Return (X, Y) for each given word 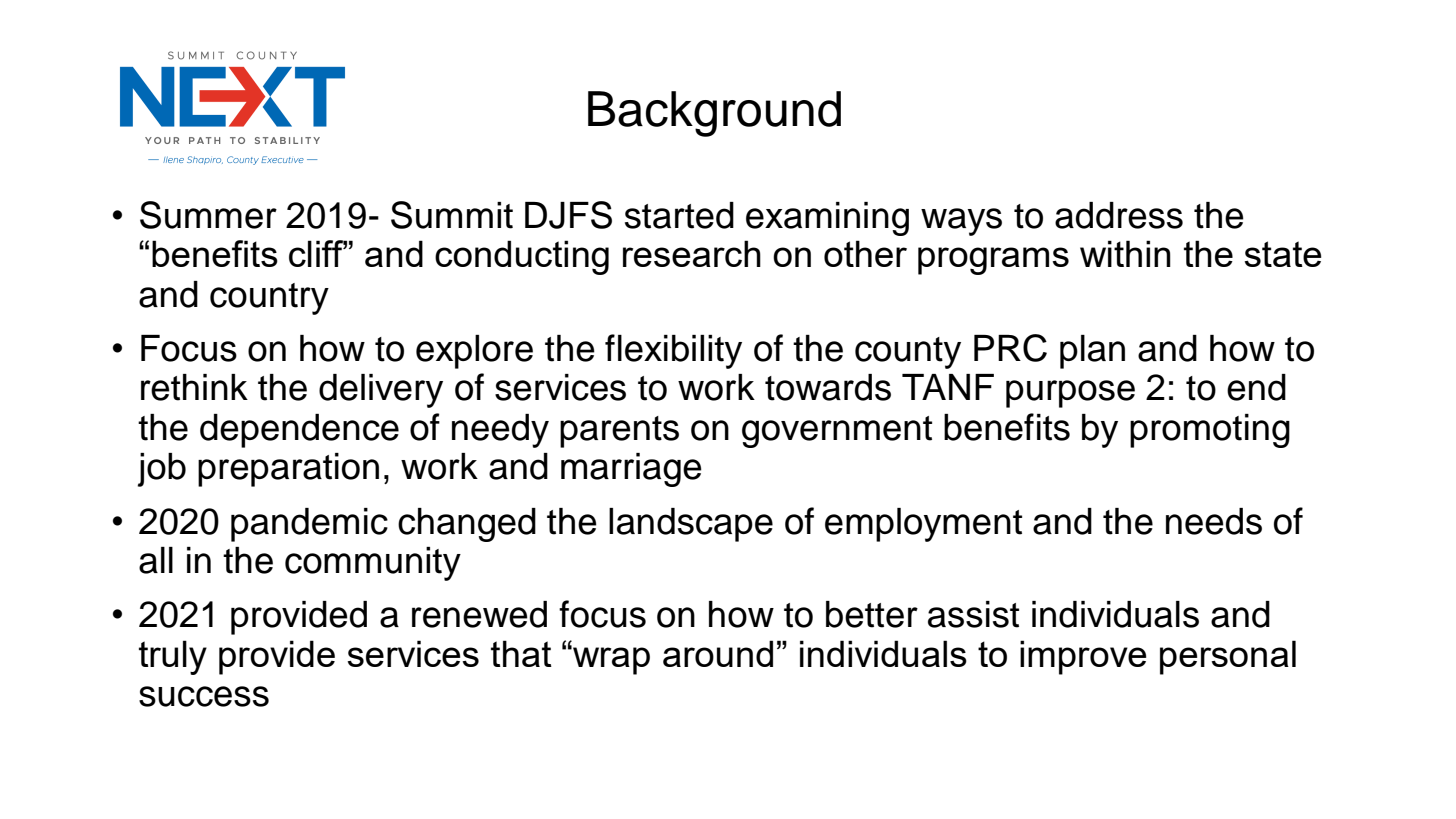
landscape (691, 525)
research (692, 253)
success (204, 696)
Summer (208, 215)
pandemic (309, 525)
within (1125, 253)
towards (828, 387)
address (1119, 215)
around (718, 653)
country (269, 299)
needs (1214, 521)
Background (714, 114)
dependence (299, 431)
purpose (1070, 394)
